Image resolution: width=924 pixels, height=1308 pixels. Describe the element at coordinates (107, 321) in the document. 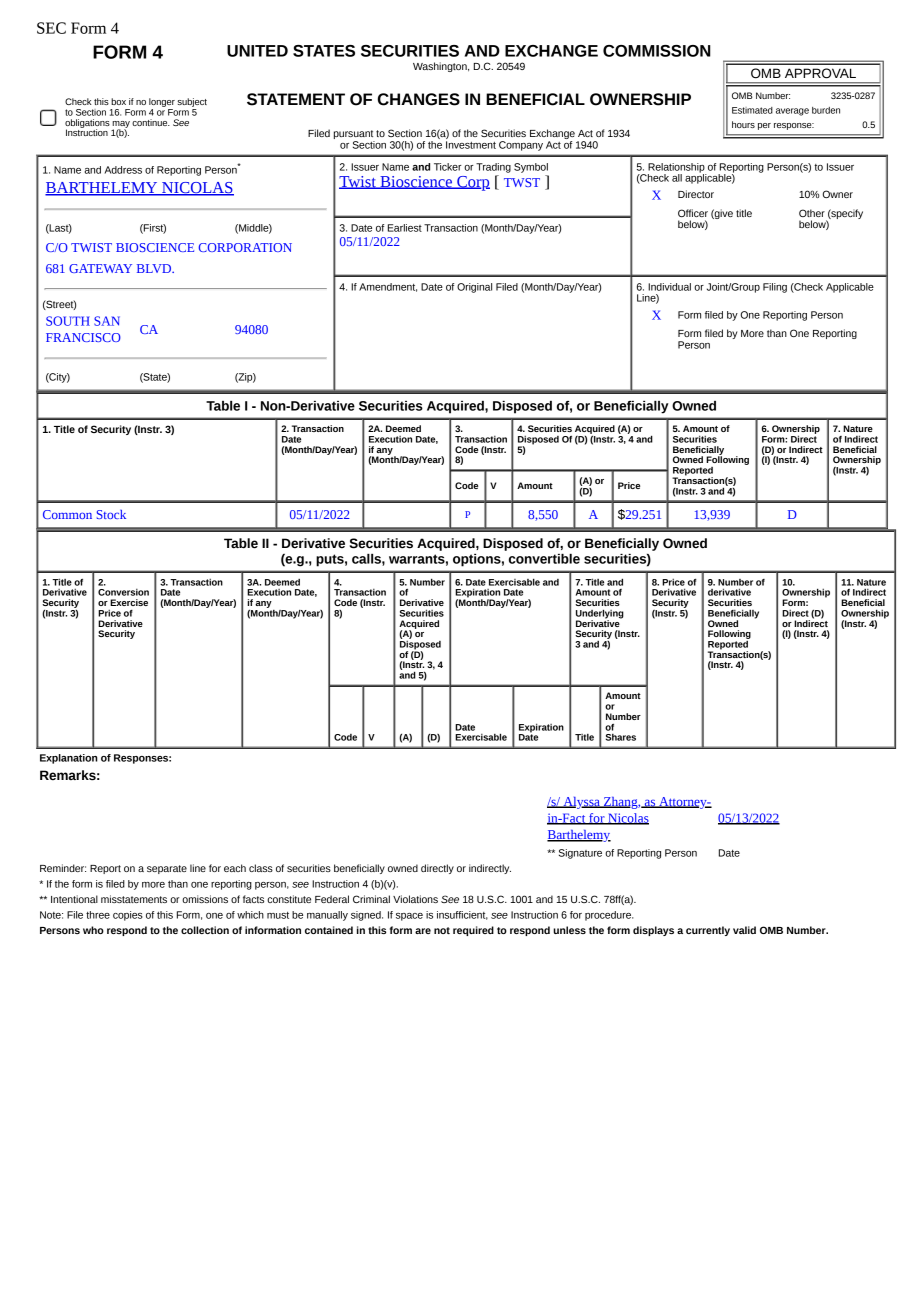

I see `SAN` at that location.
